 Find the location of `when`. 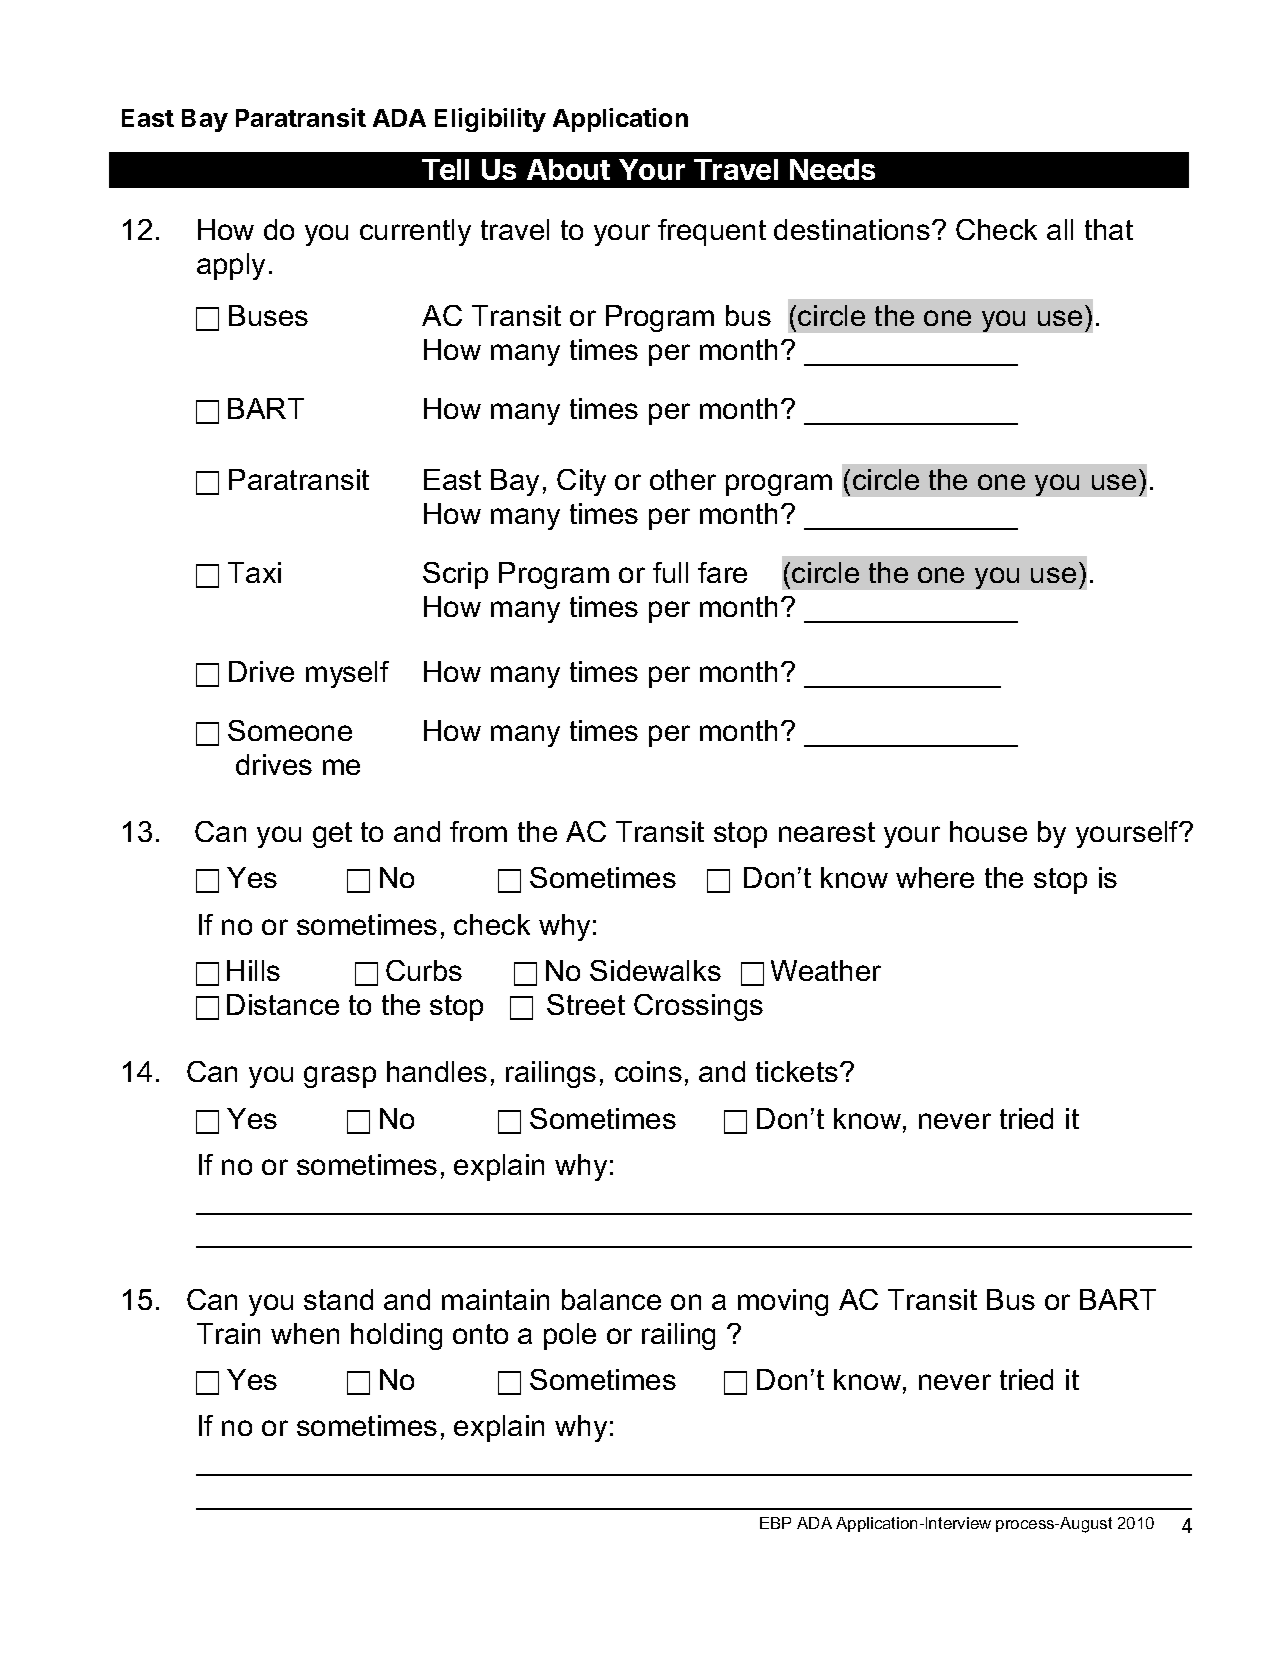

when is located at coordinates (305, 1333).
